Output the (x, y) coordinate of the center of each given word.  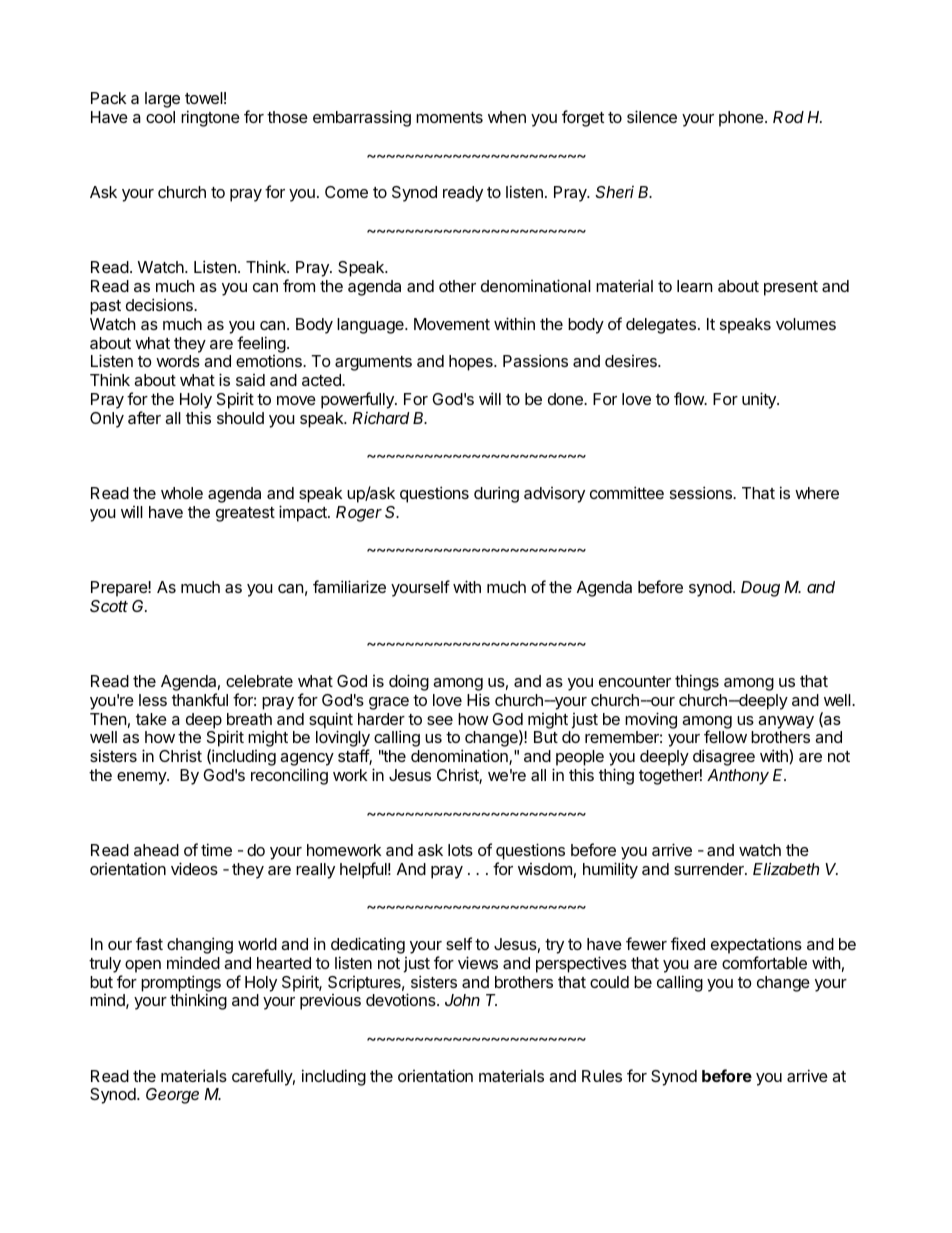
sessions (702, 492)
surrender (710, 869)
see (440, 720)
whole (182, 493)
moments (449, 117)
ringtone (210, 118)
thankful (200, 699)
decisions (160, 304)
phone (742, 119)
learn (694, 286)
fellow (725, 736)
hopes (472, 363)
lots (460, 850)
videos (194, 868)
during (496, 494)
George (172, 1096)
